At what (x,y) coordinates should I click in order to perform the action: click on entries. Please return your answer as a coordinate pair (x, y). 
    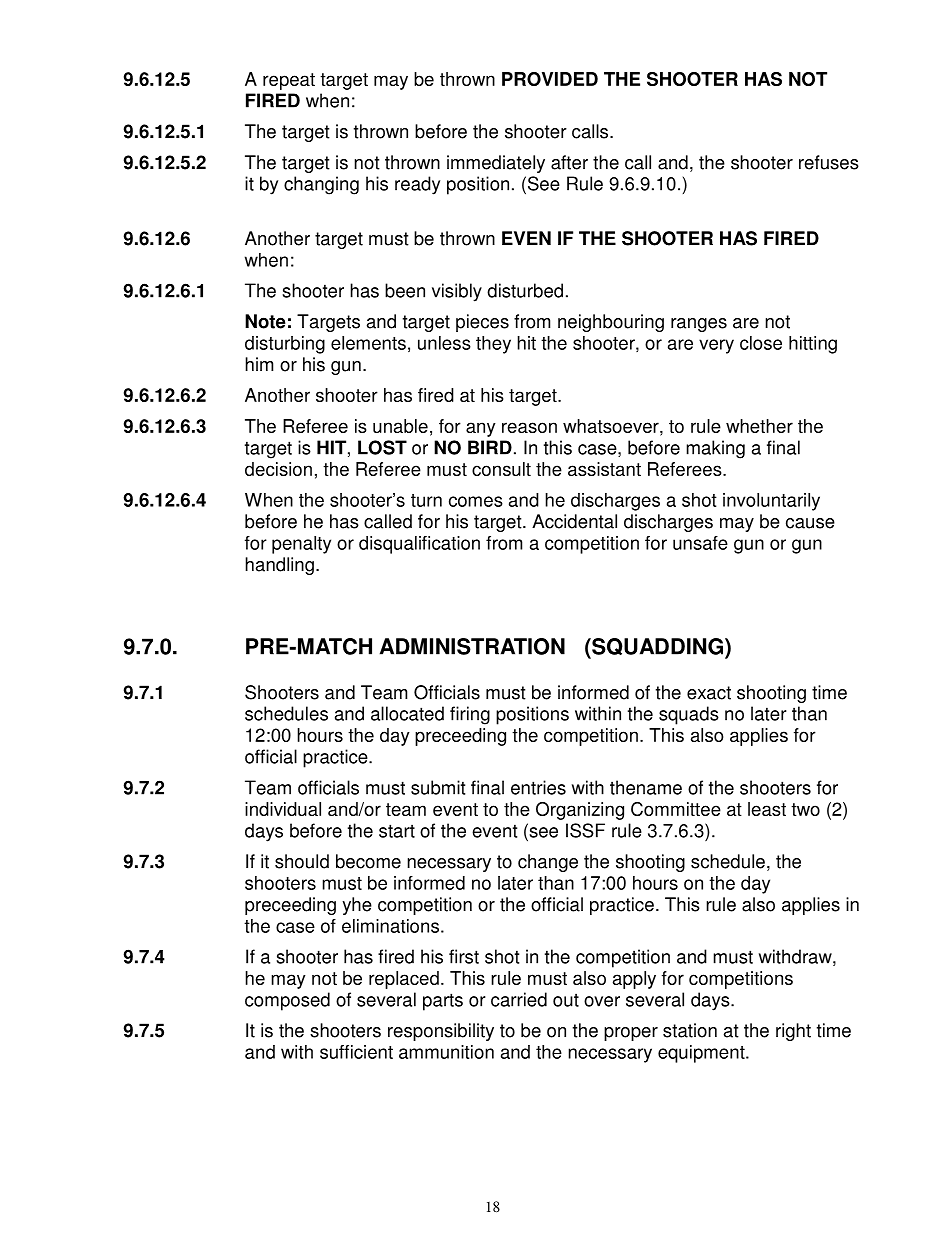
    Looking at the image, I should click on (538, 787).
